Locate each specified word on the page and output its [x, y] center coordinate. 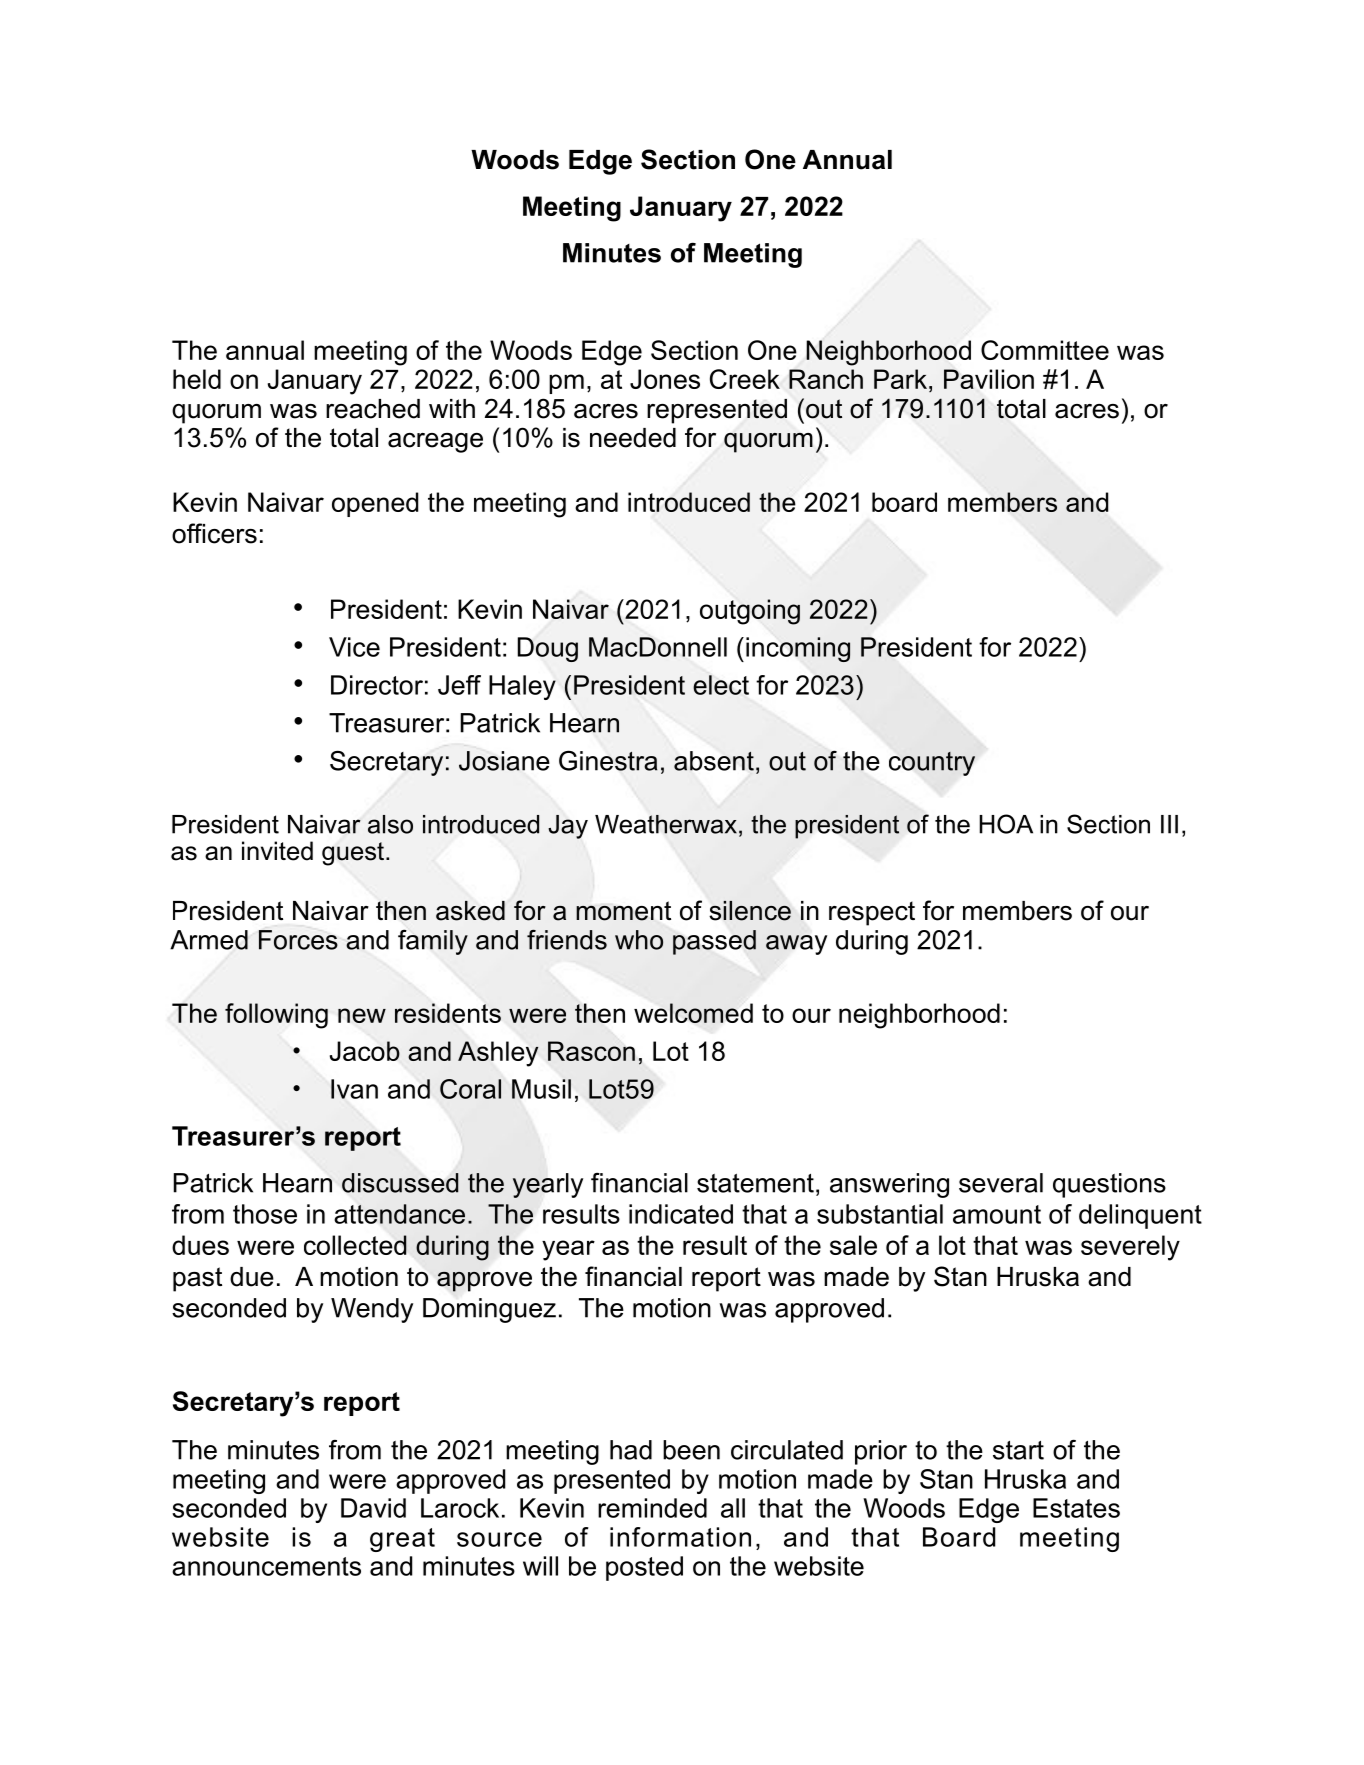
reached [373, 409]
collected [355, 1245]
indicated [681, 1214]
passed [714, 942]
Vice [354, 647]
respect [872, 913]
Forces [298, 940]
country [932, 764]
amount [997, 1214]
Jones [665, 379]
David [373, 1508]
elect [721, 685]
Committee [1045, 350]
